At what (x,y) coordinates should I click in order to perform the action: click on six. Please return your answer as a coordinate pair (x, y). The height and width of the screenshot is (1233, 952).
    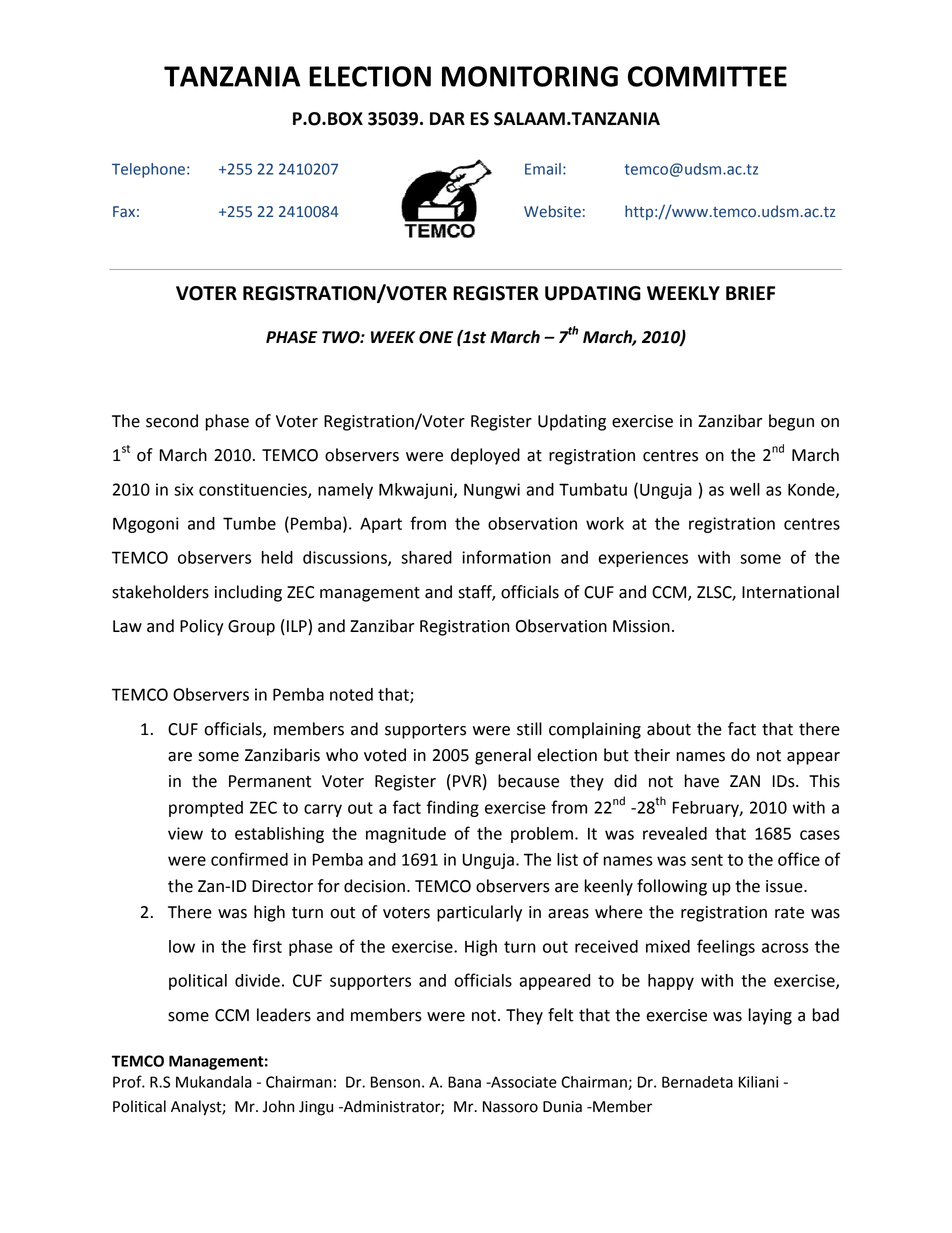
    Looking at the image, I should click on (183, 489).
